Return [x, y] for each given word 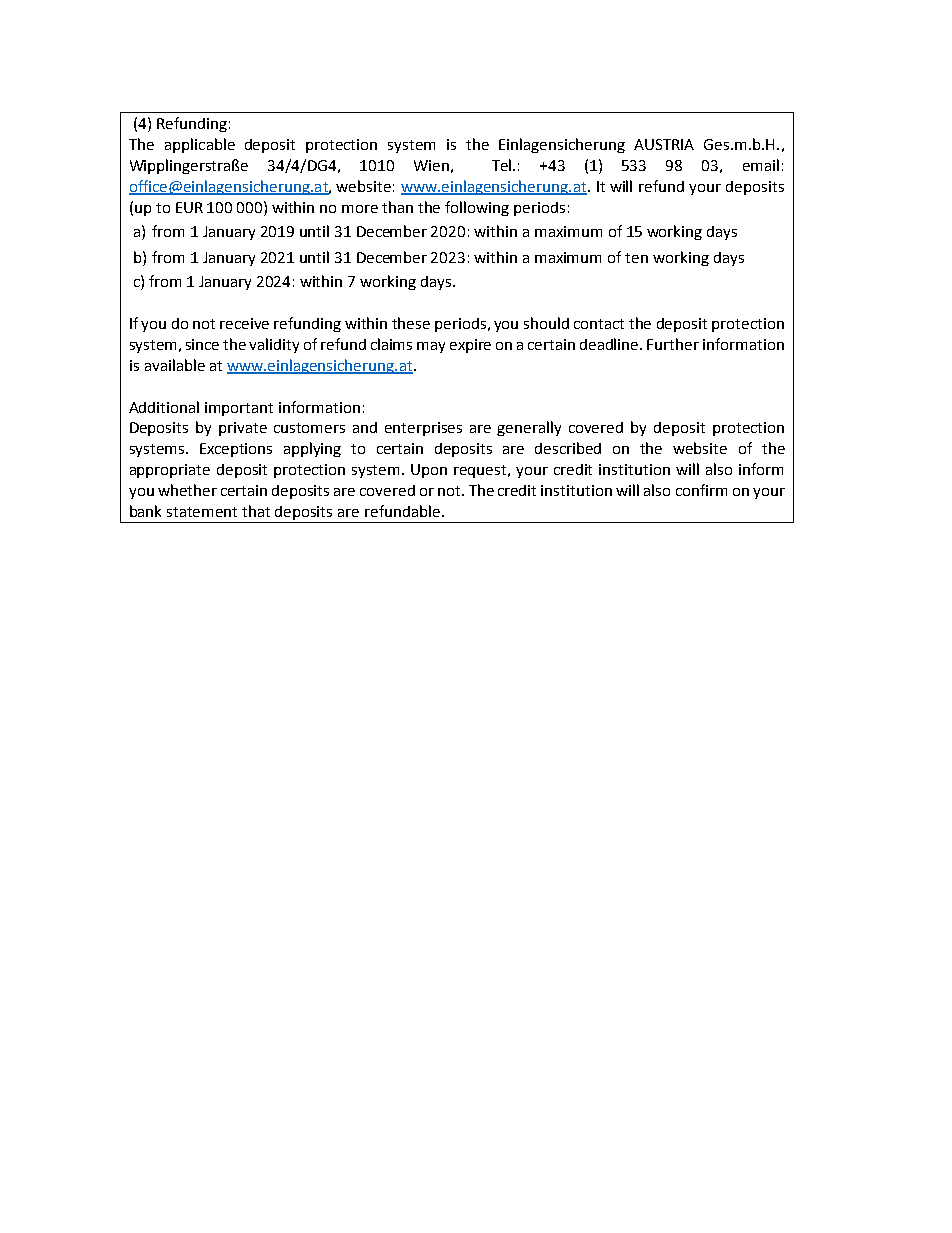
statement [202, 512]
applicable [200, 145]
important [239, 409]
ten [636, 258]
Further [673, 344]
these [411, 323]
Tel [501, 165]
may [431, 347]
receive [244, 323]
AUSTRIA [664, 144]
